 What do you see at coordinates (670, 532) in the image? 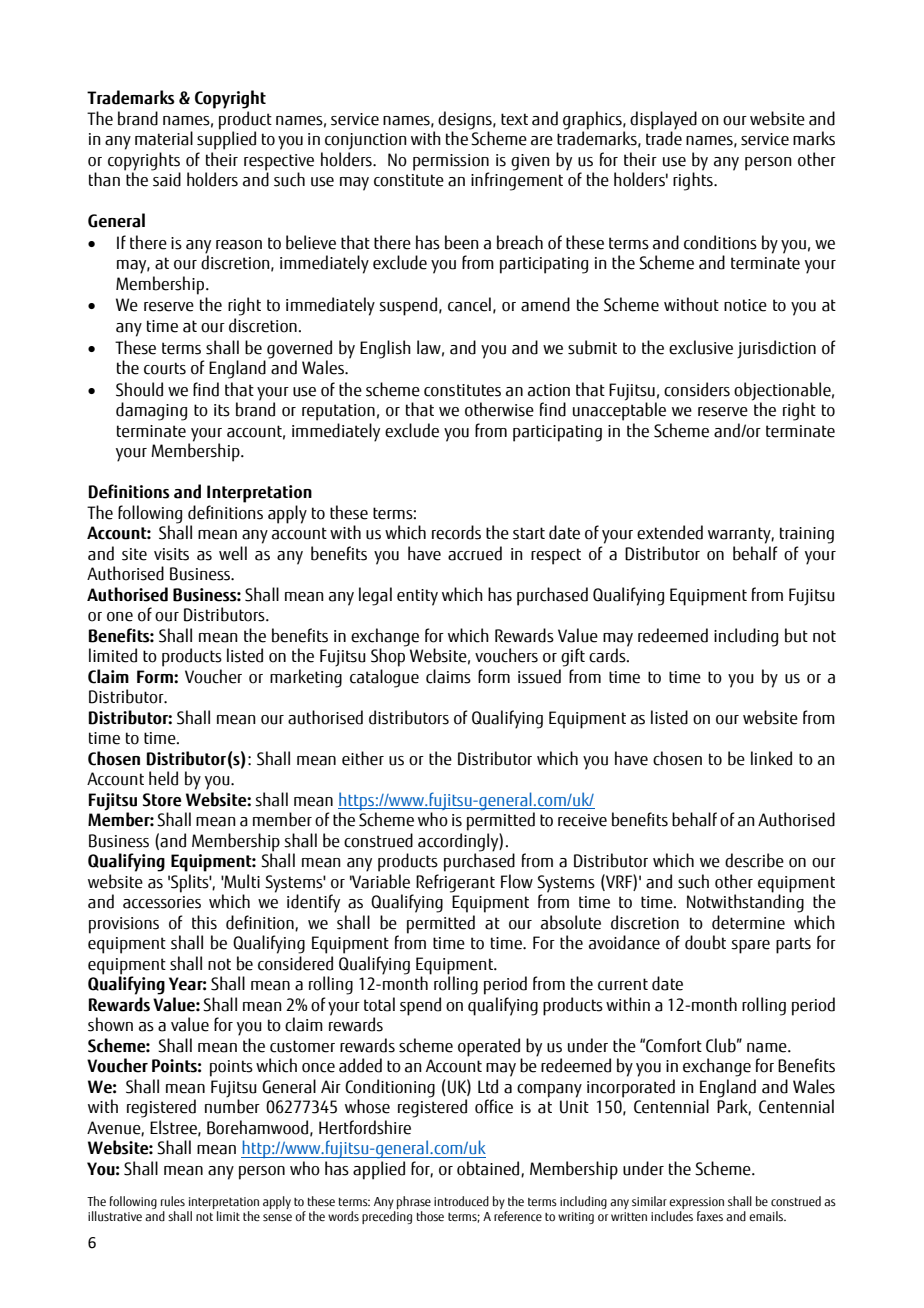
I see `extended` at bounding box center [670, 532].
